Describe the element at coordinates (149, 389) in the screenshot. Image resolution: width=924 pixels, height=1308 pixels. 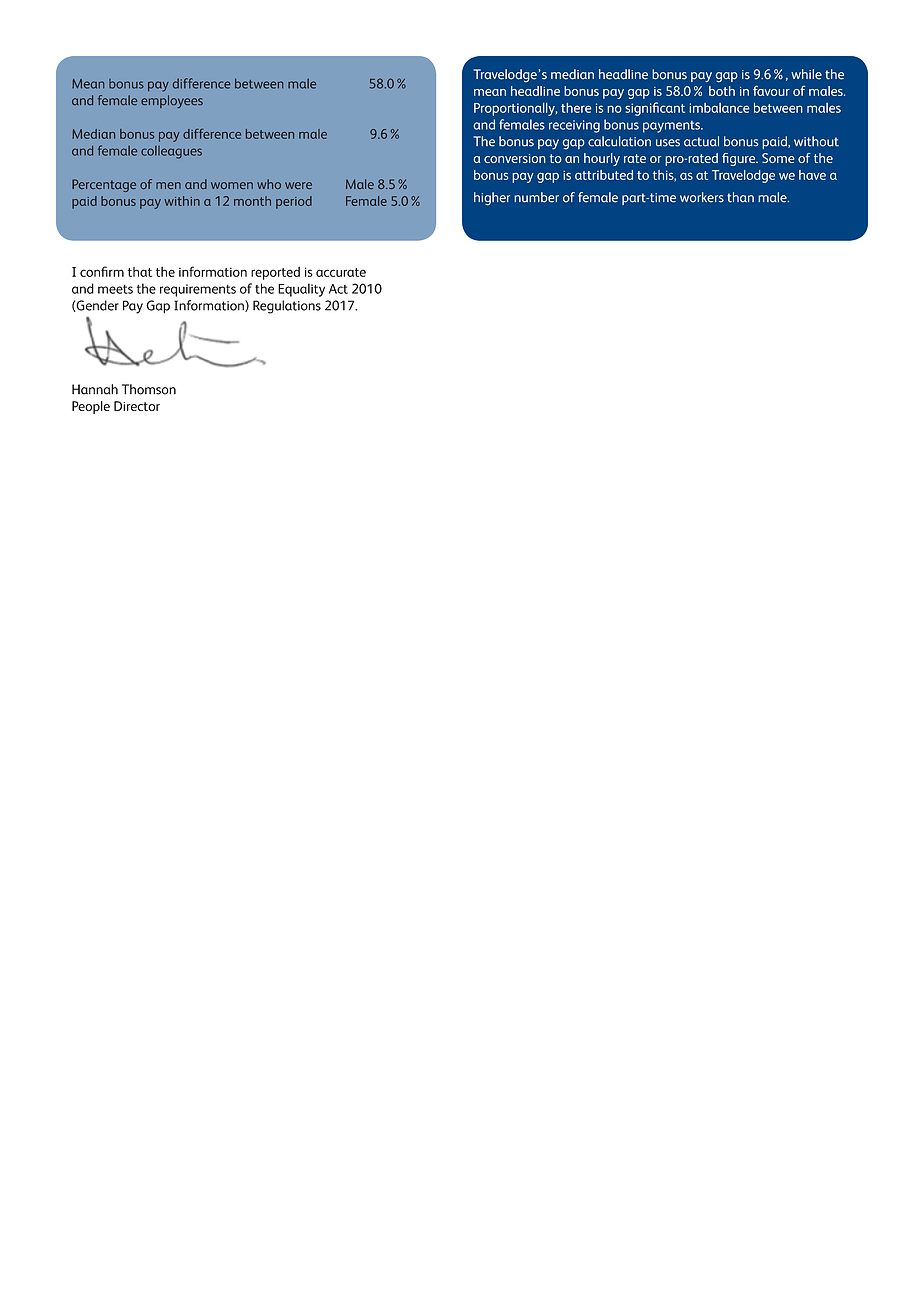
I see `Thomson` at that location.
